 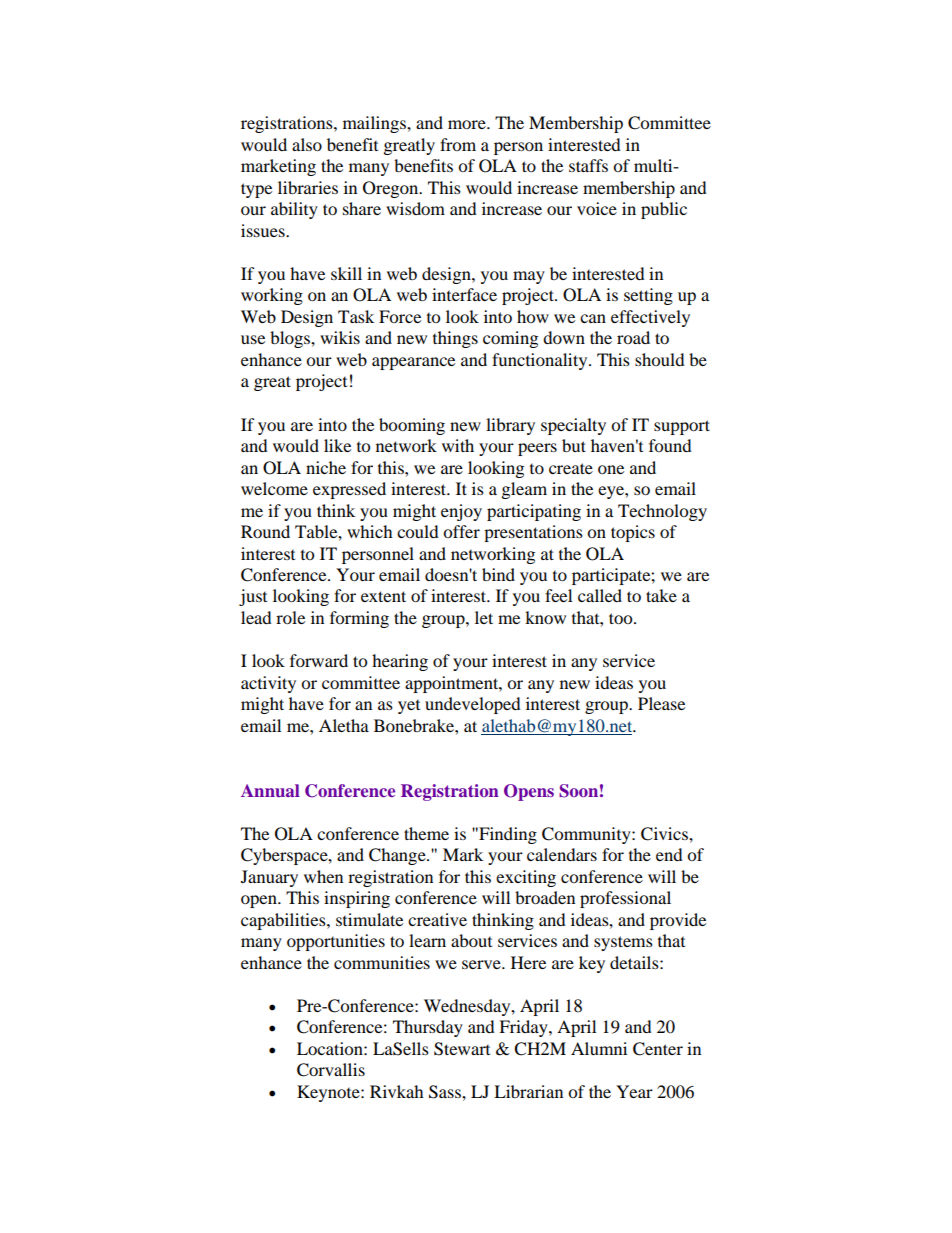 I want to click on also, so click(x=307, y=144).
